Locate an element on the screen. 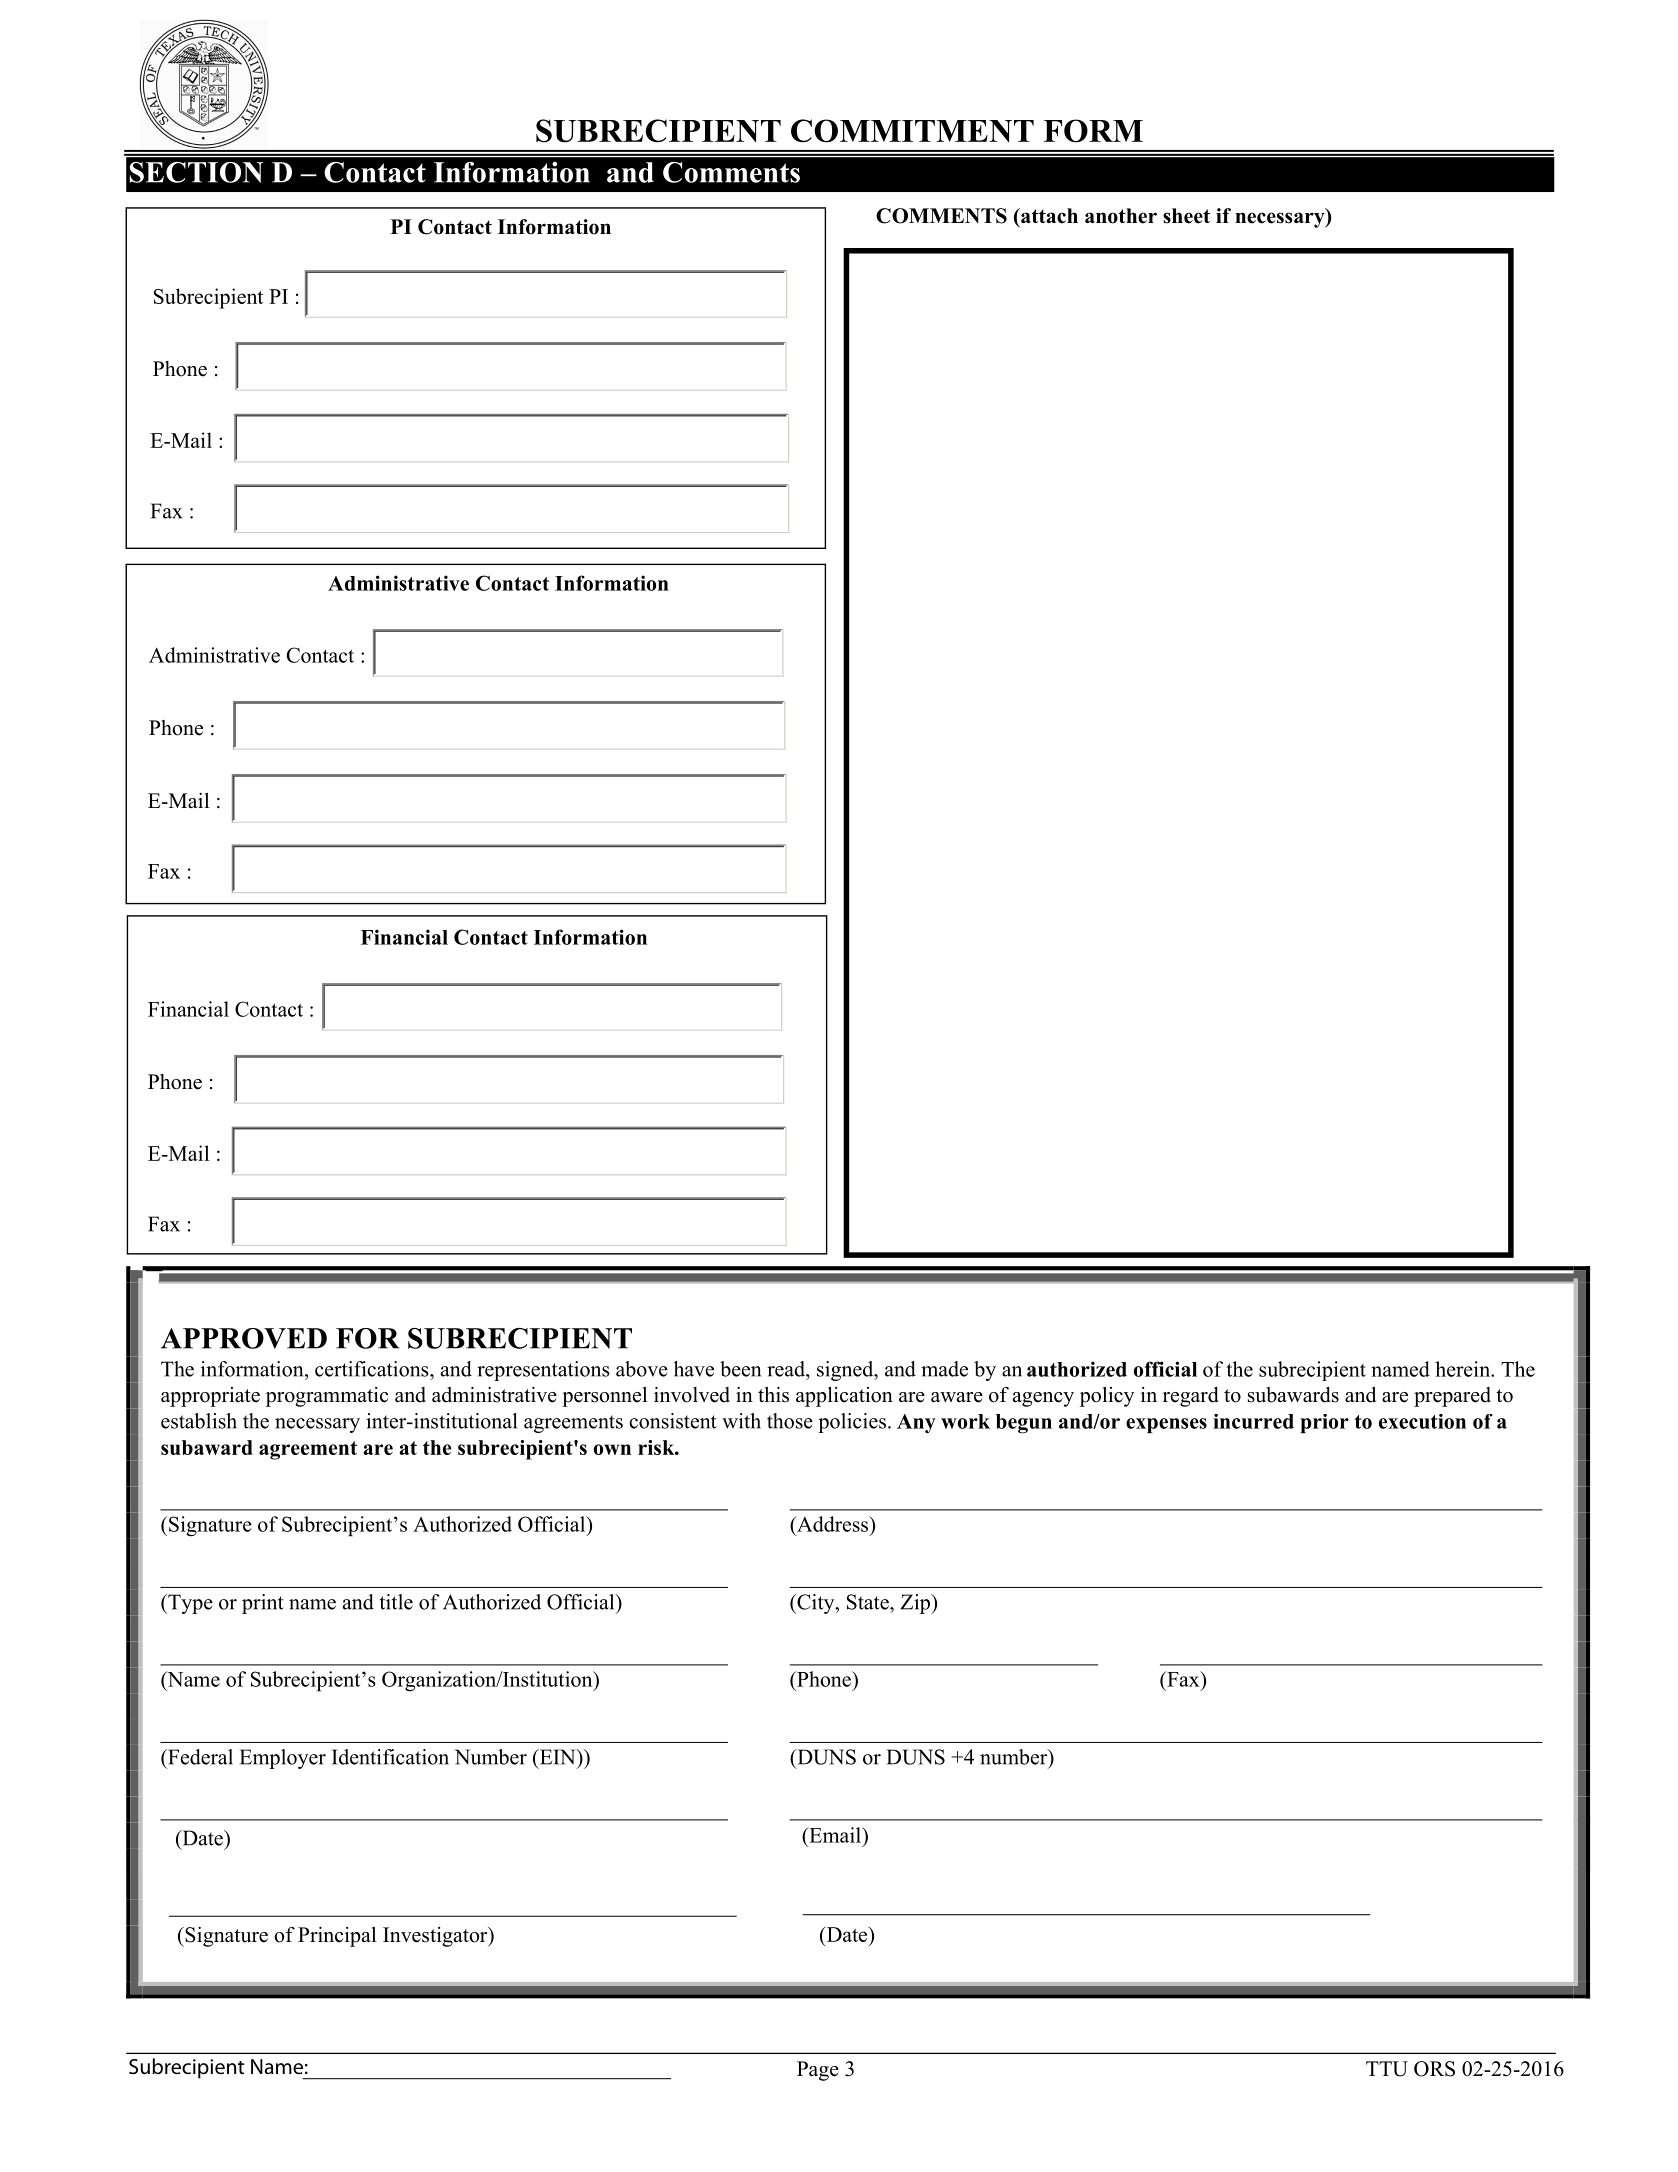 The width and height of the screenshot is (1678, 2172). sheet is located at coordinates (1186, 216).
